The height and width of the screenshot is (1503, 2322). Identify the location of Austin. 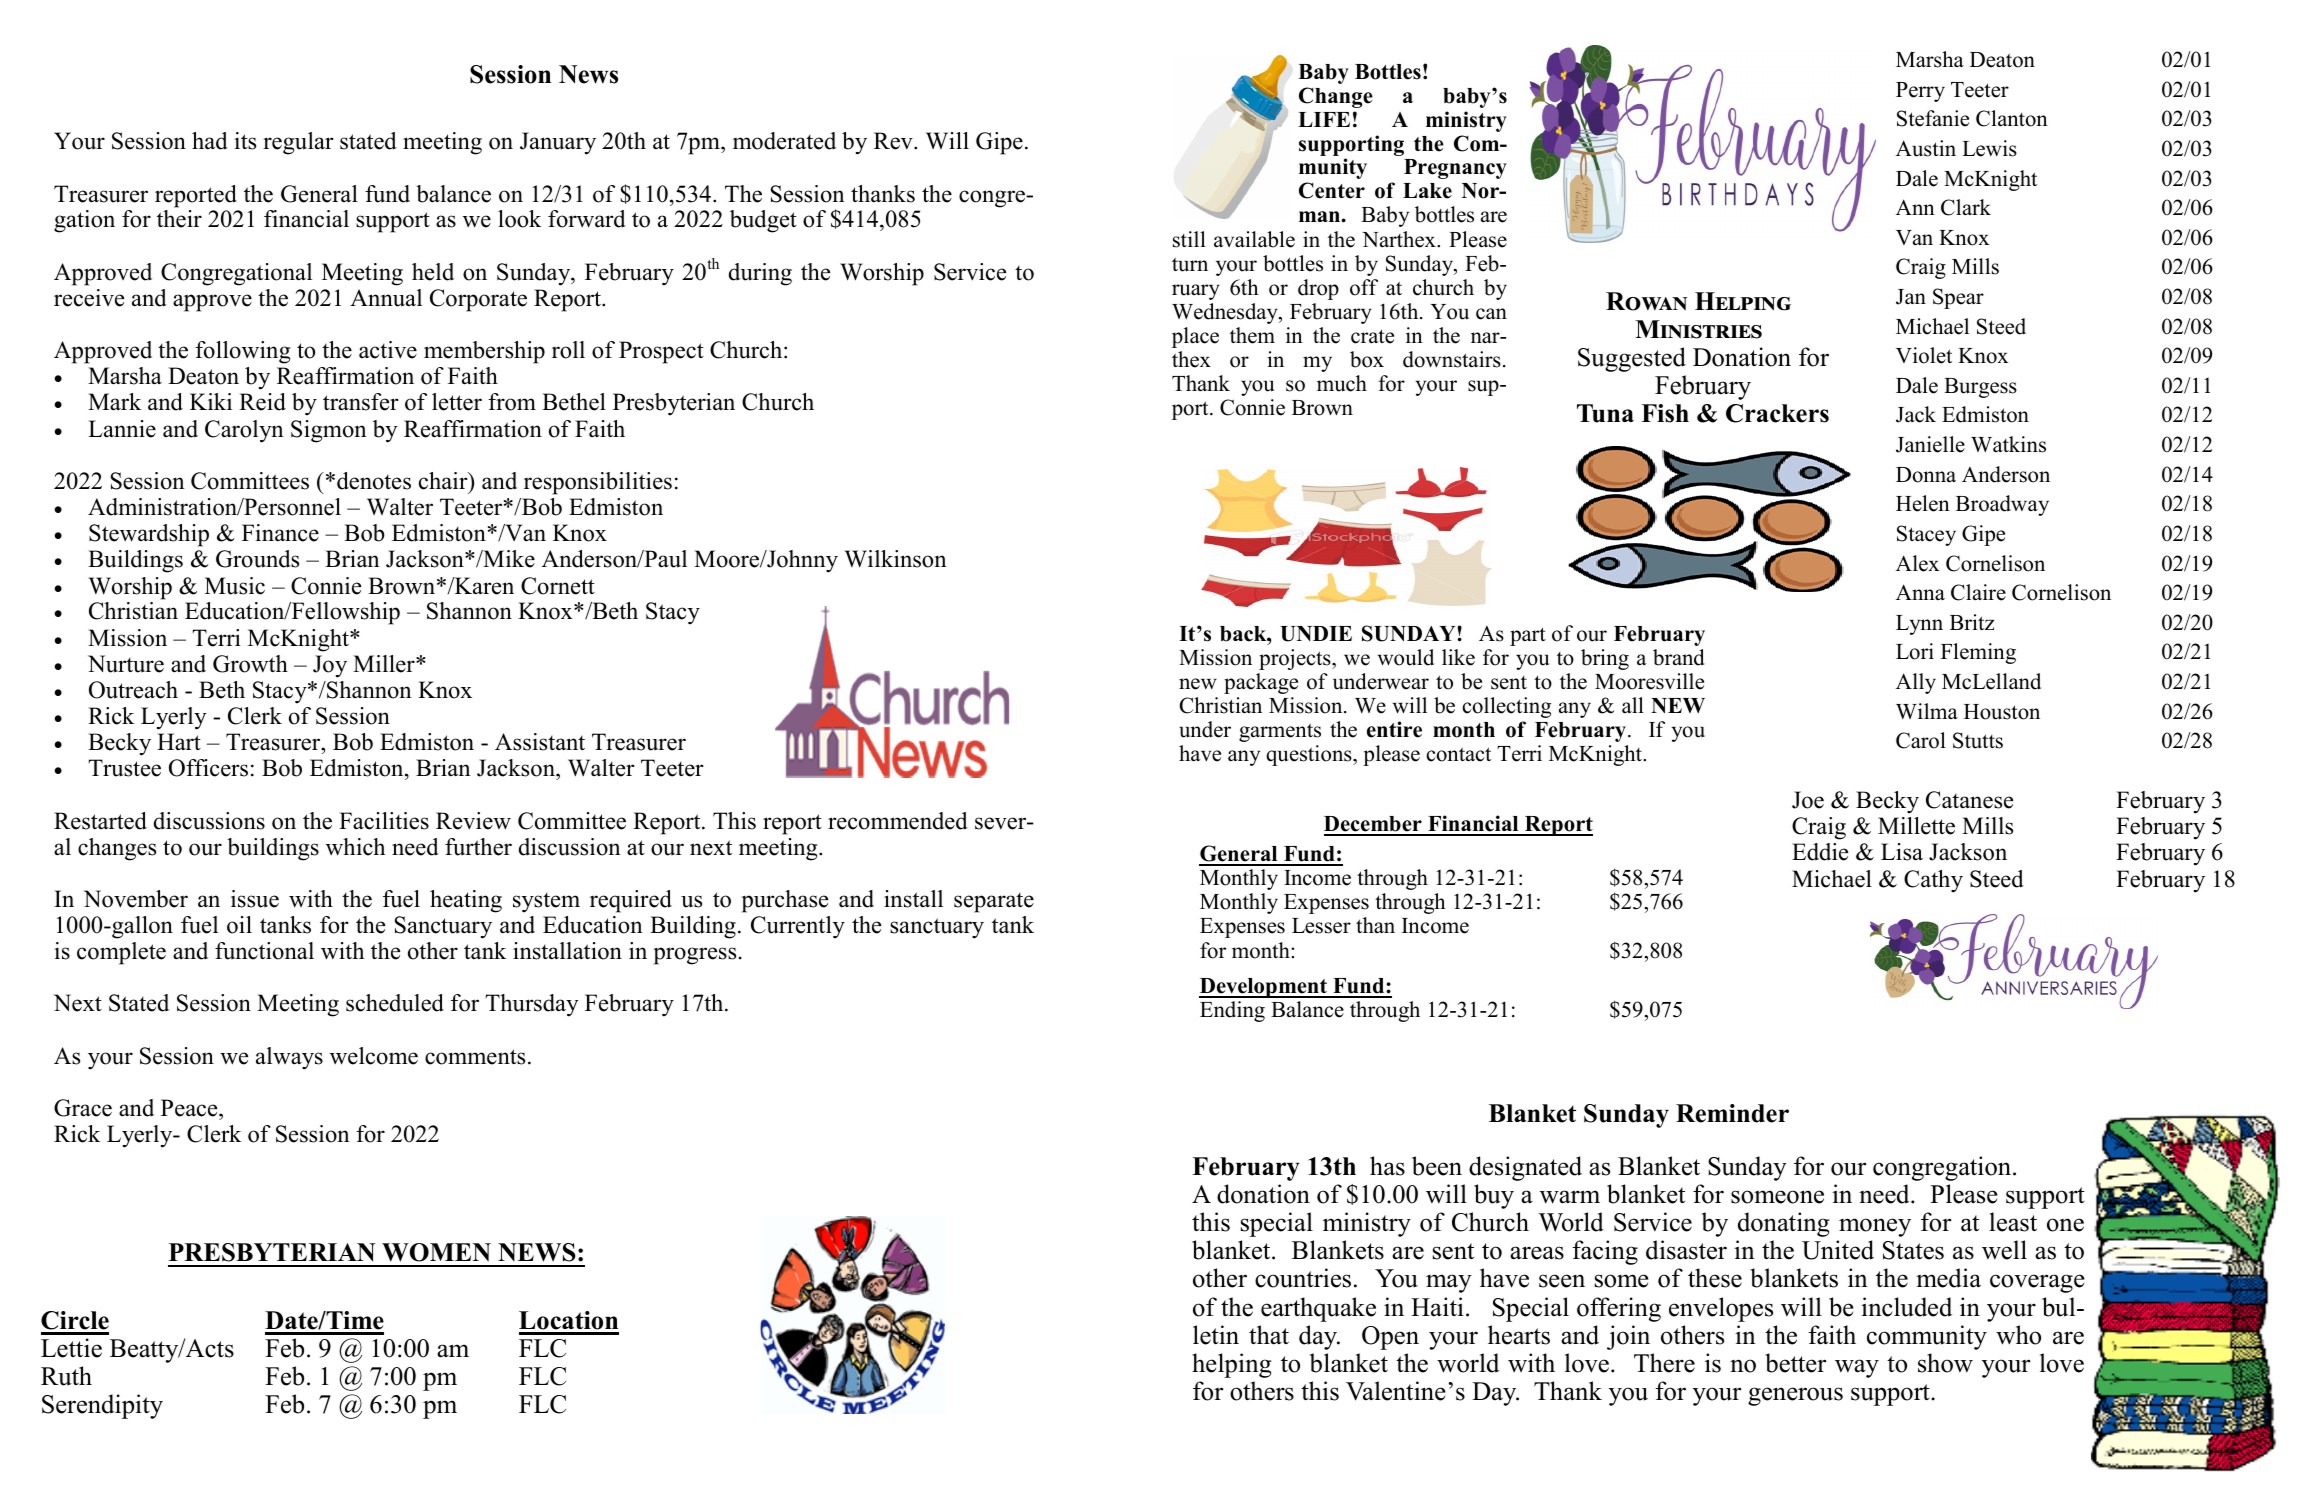
(1926, 148).
